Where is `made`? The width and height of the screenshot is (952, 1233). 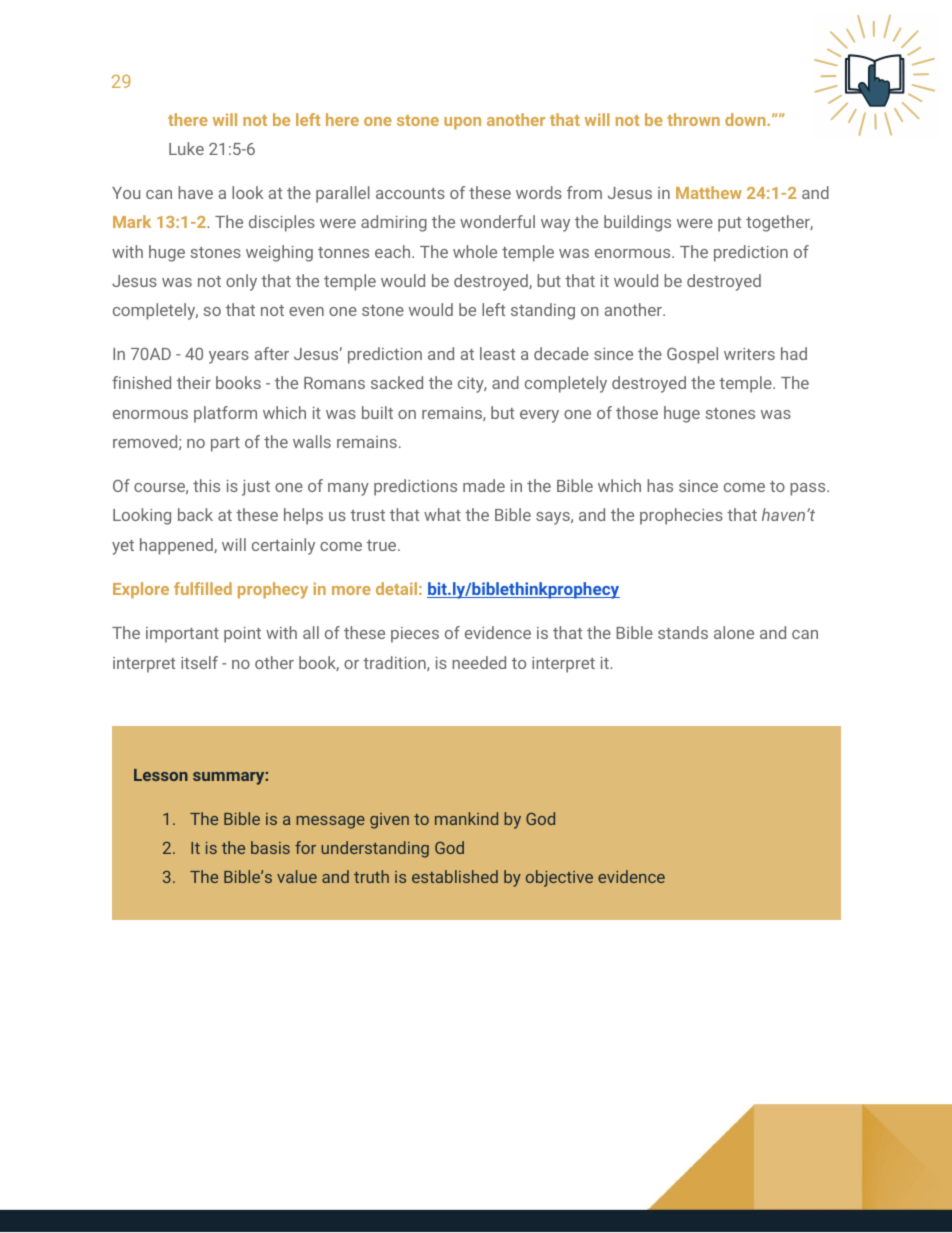 made is located at coordinates (484, 485).
